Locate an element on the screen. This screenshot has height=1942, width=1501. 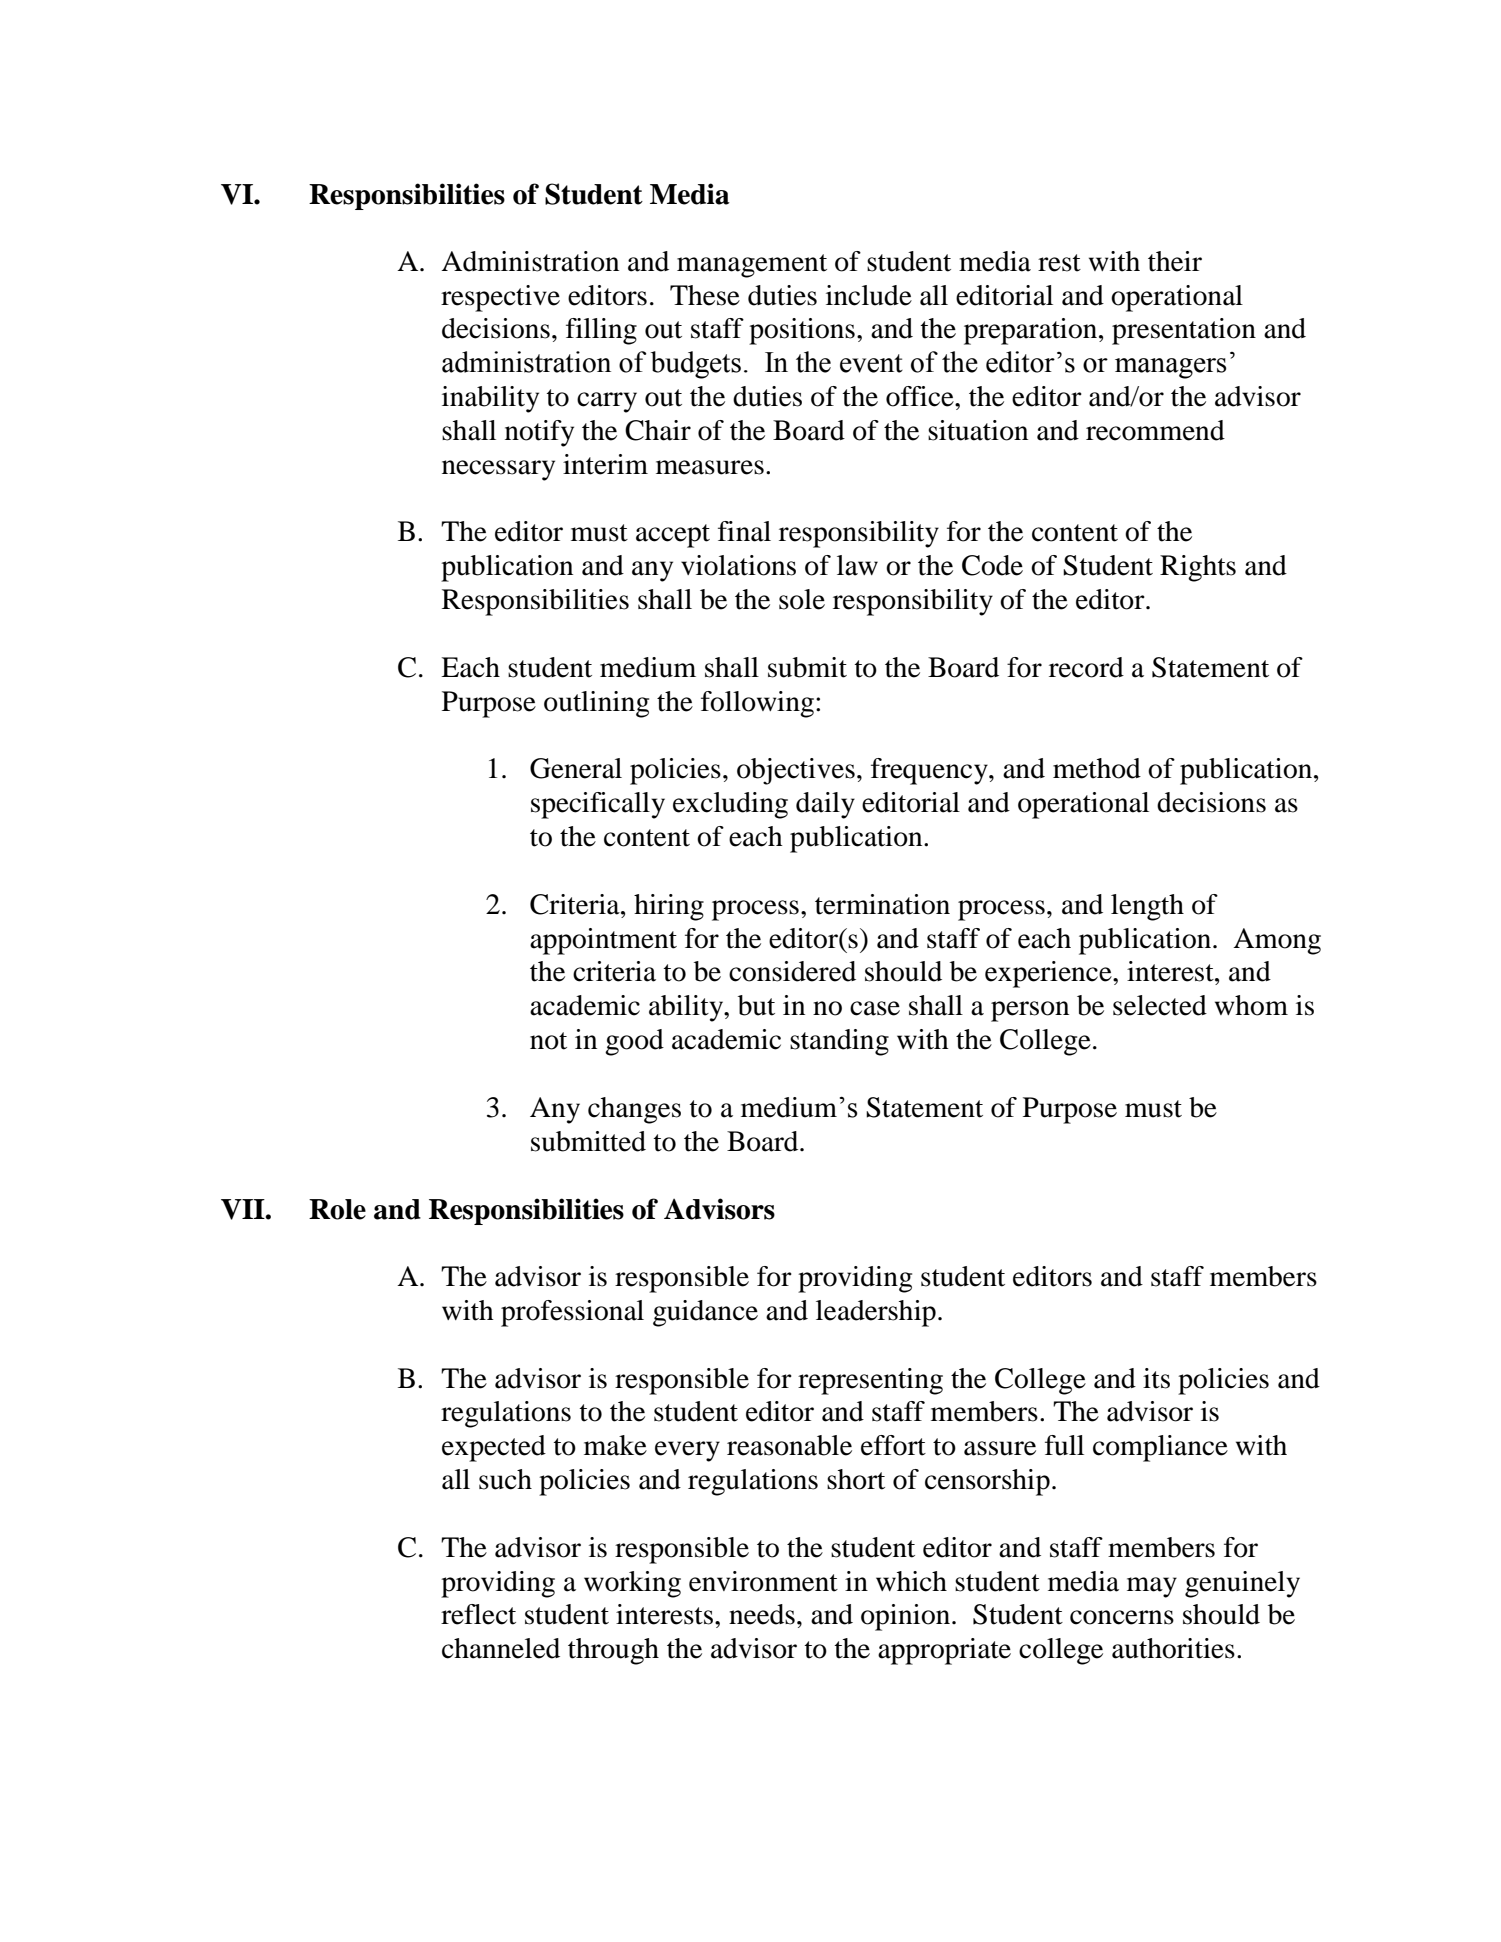
presentation is located at coordinates (1184, 331).
